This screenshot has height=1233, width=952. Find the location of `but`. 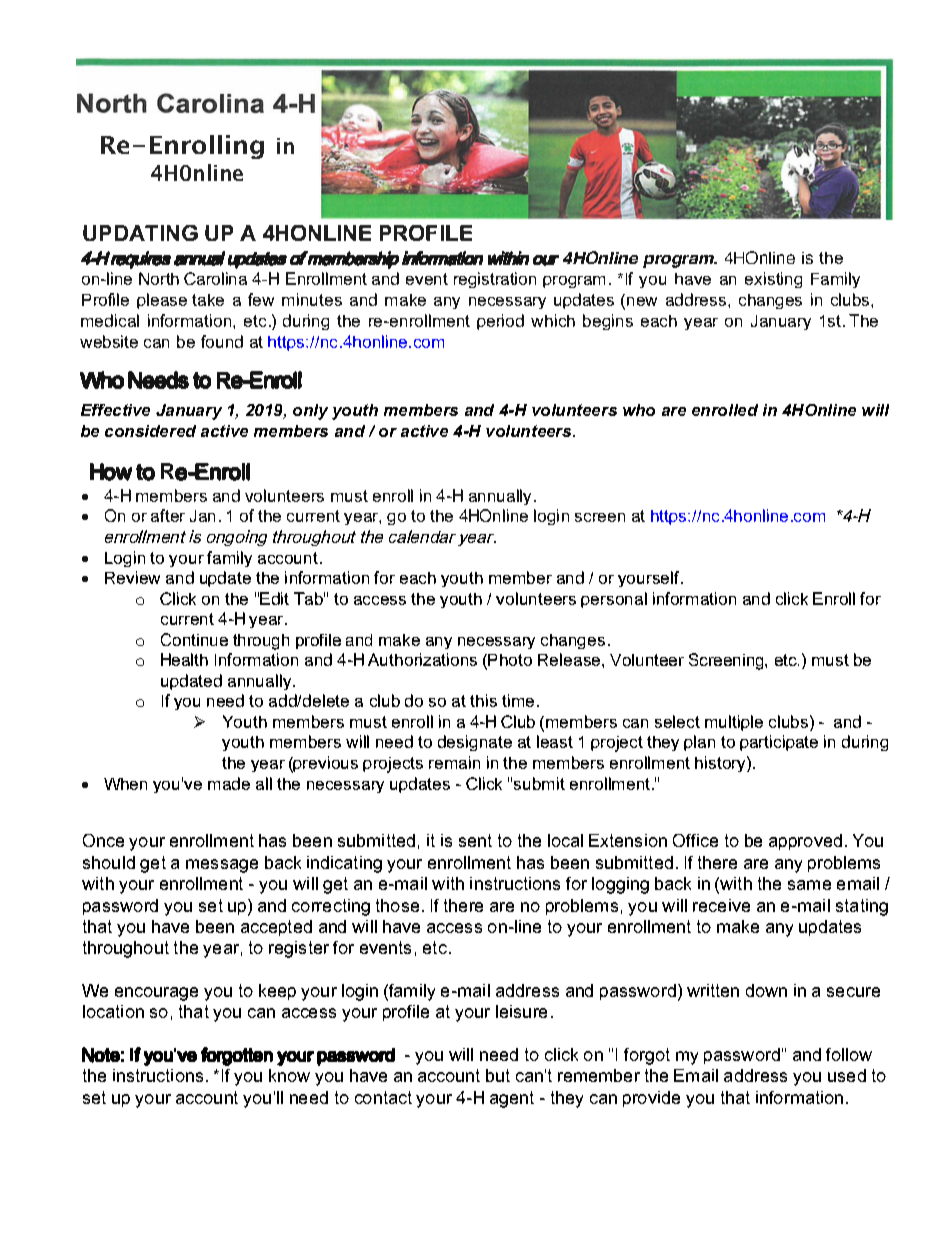

but is located at coordinates (498, 1075).
